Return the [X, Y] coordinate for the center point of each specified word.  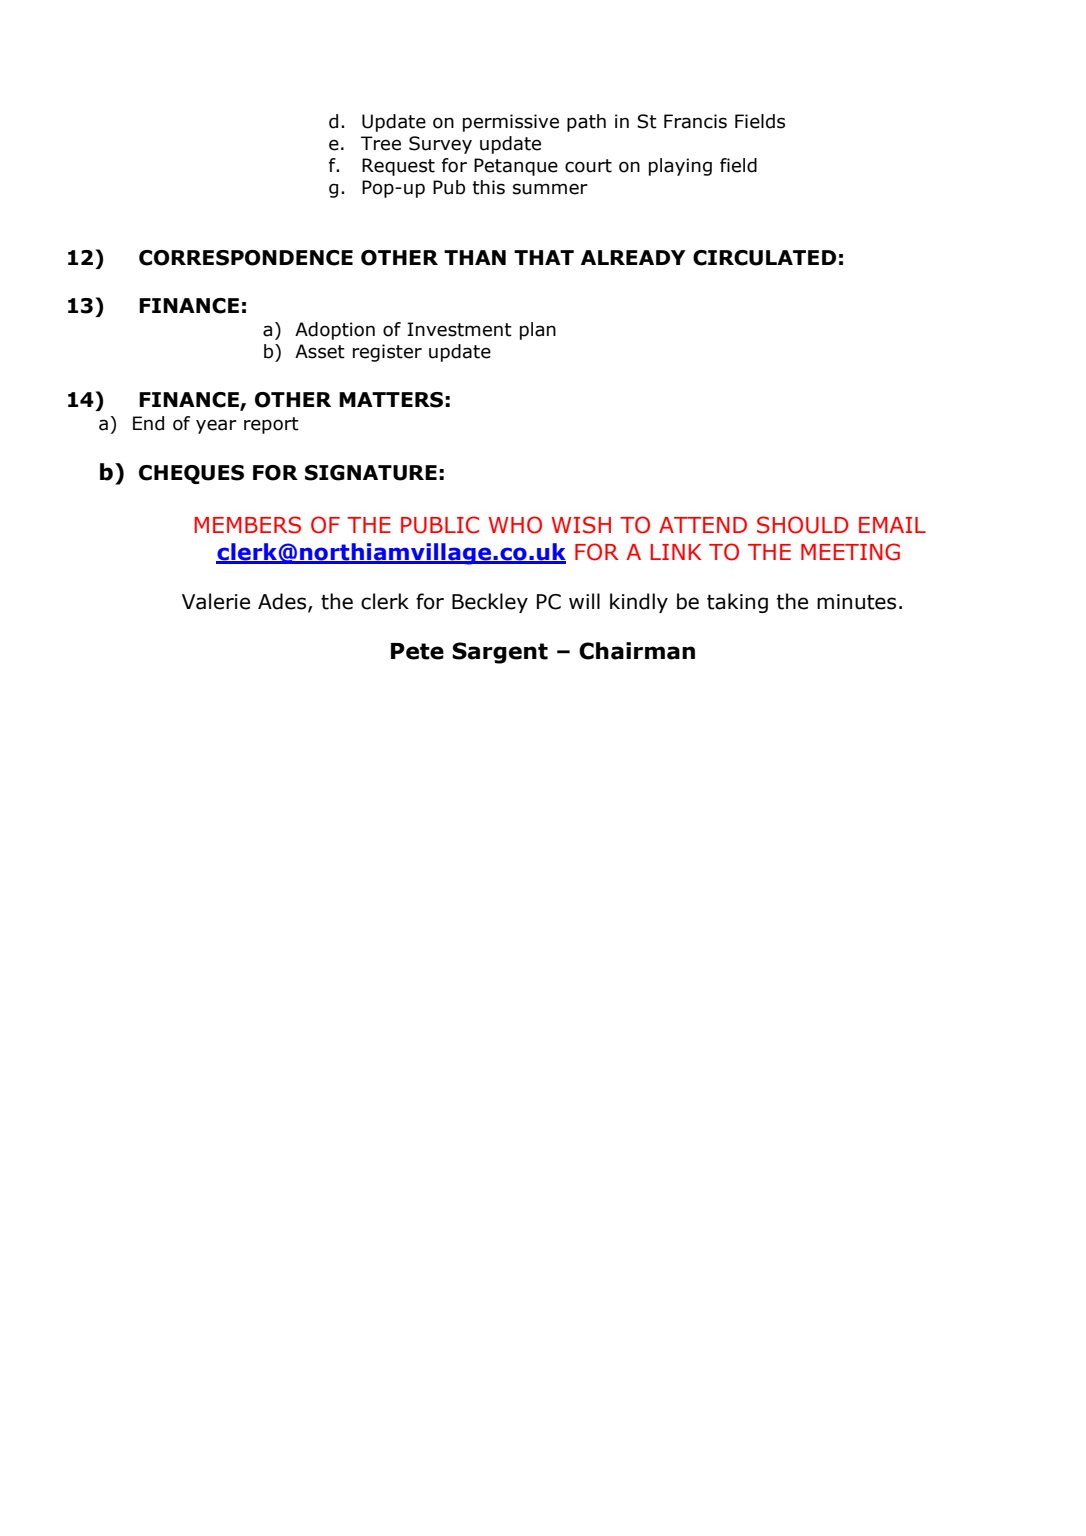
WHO [515, 525]
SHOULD [803, 525]
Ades [283, 602]
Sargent [500, 653]
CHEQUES [191, 474]
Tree [381, 143]
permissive [511, 123]
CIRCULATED [764, 258]
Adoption [335, 331]
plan [538, 331]
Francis [695, 121]
